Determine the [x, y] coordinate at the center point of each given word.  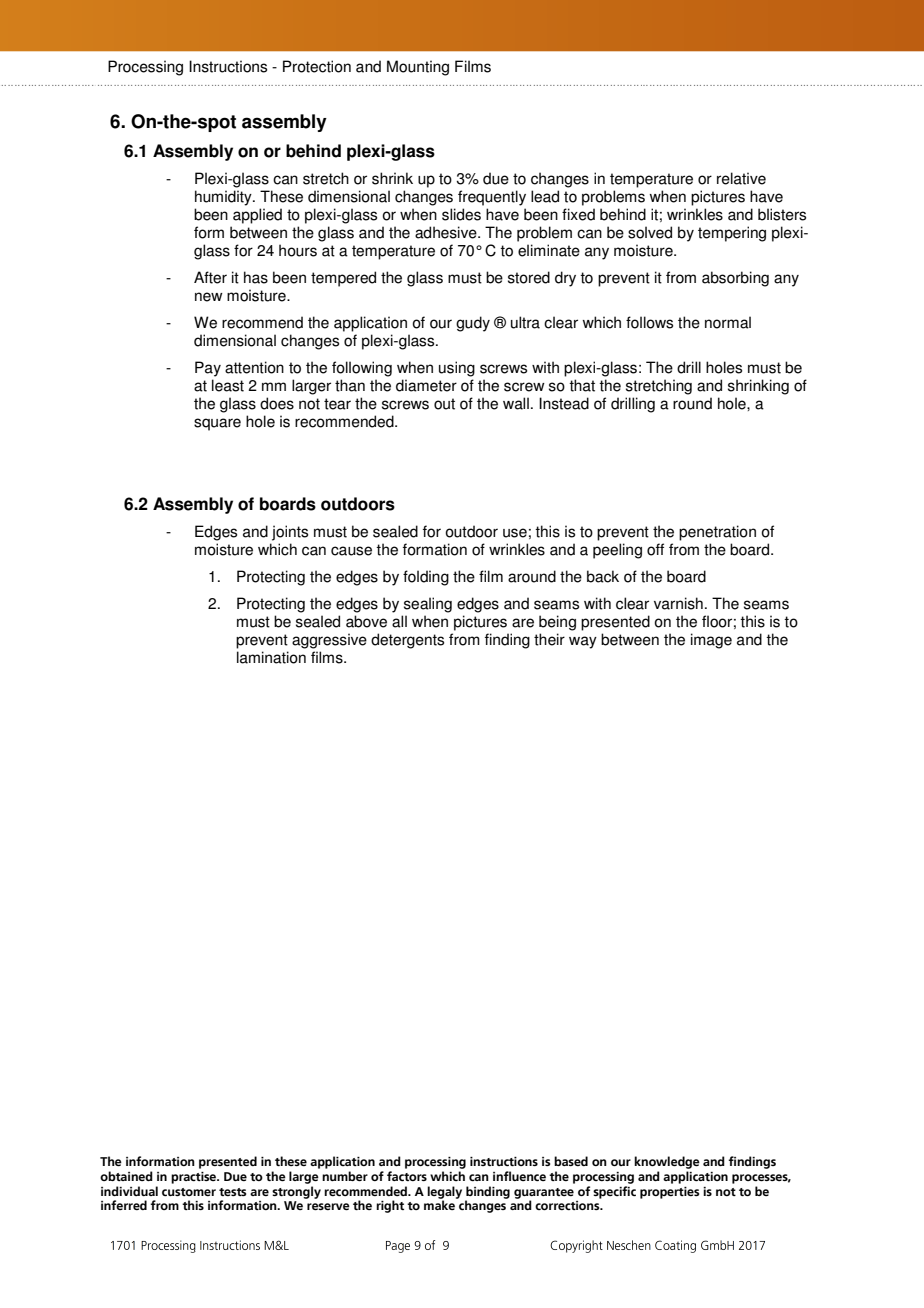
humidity [224, 198]
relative [741, 178]
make [439, 1205]
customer [189, 1192]
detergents [407, 641]
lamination [271, 657]
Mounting [418, 68]
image [711, 641]
